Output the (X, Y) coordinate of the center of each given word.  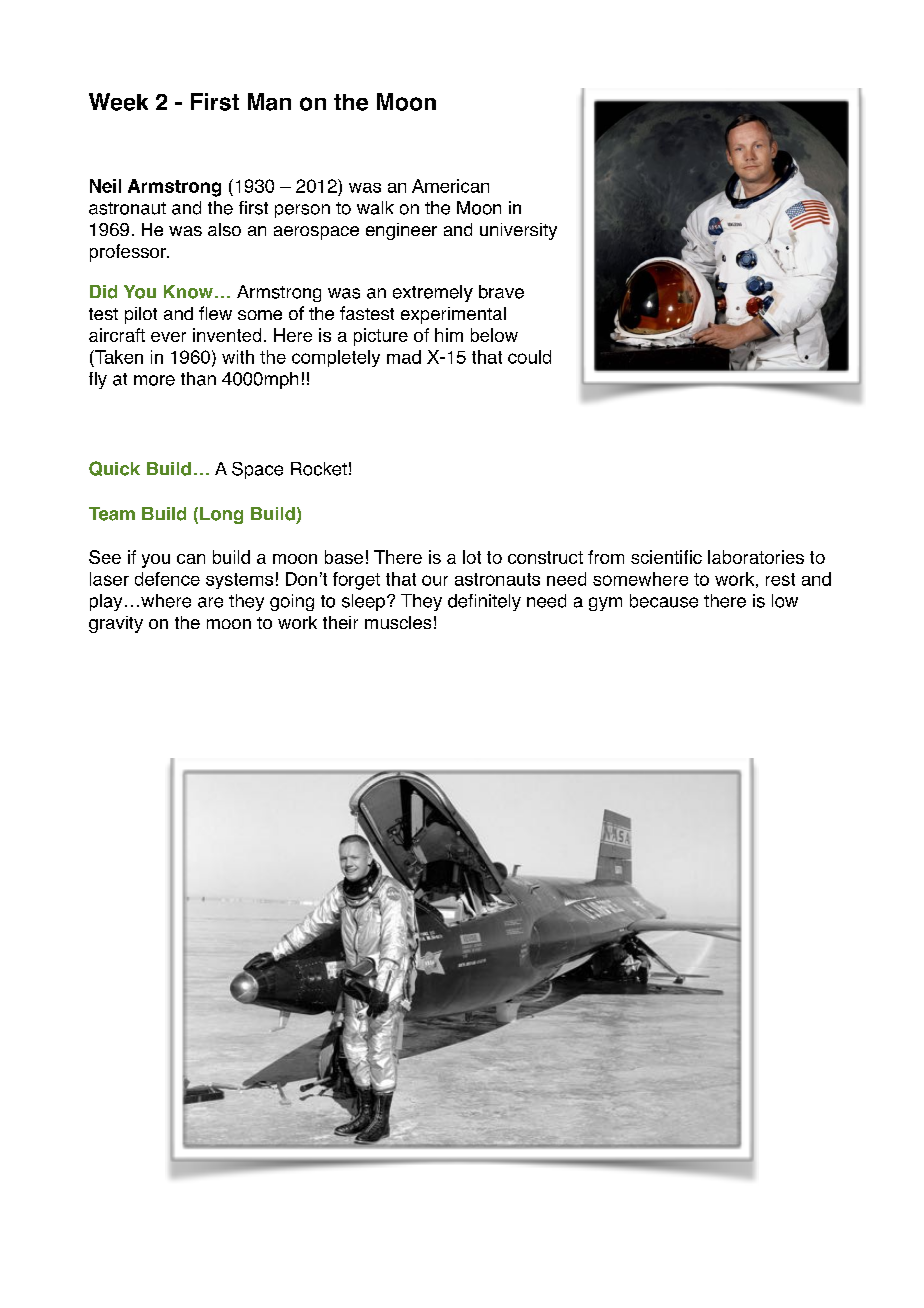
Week (118, 102)
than (198, 379)
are (210, 602)
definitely (484, 602)
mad (404, 357)
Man (269, 102)
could (529, 357)
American (450, 186)
